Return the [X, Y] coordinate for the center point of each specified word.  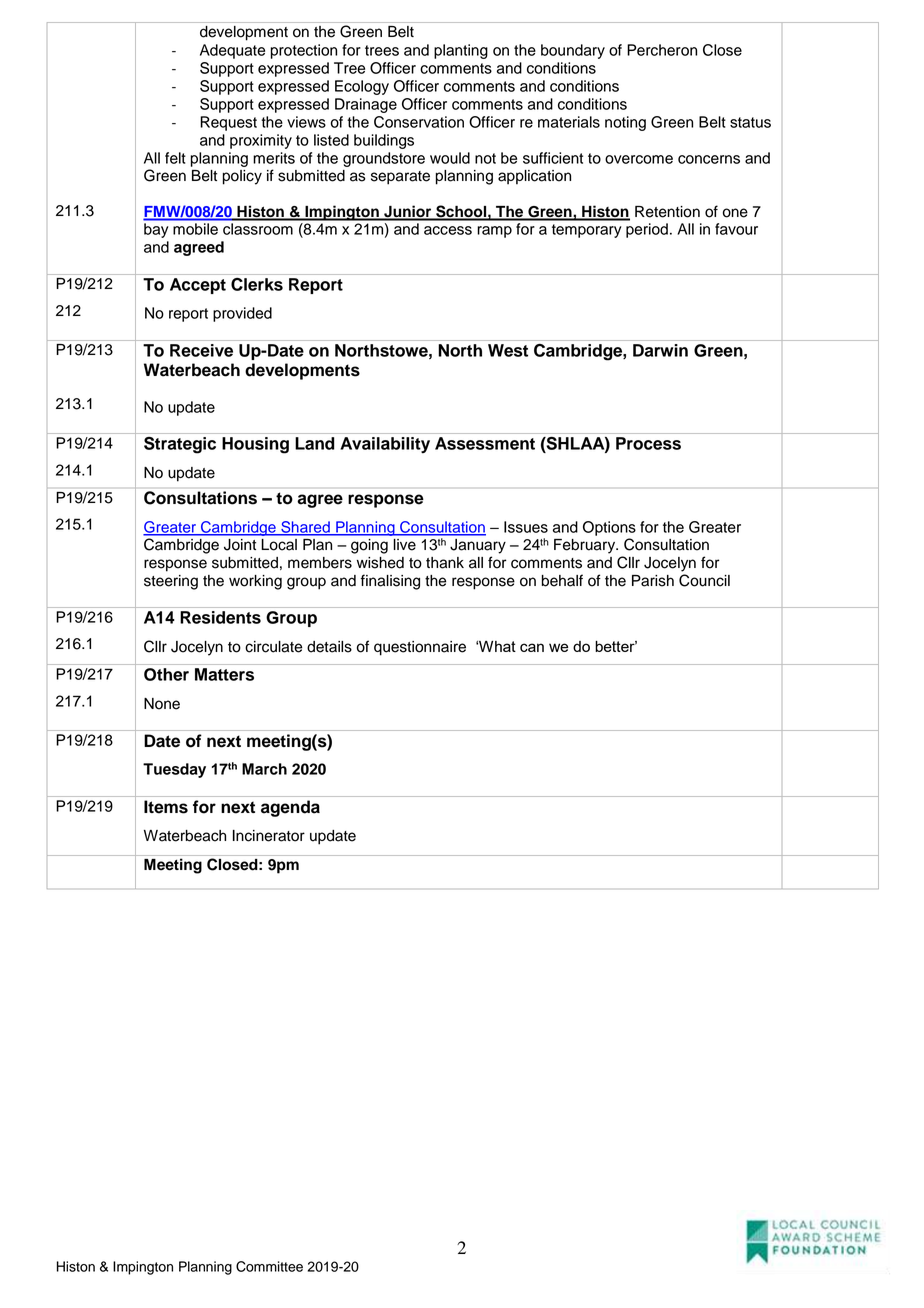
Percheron [662, 50]
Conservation [419, 122]
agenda [290, 808]
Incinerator [269, 836]
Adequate [232, 51]
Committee [269, 1266]
